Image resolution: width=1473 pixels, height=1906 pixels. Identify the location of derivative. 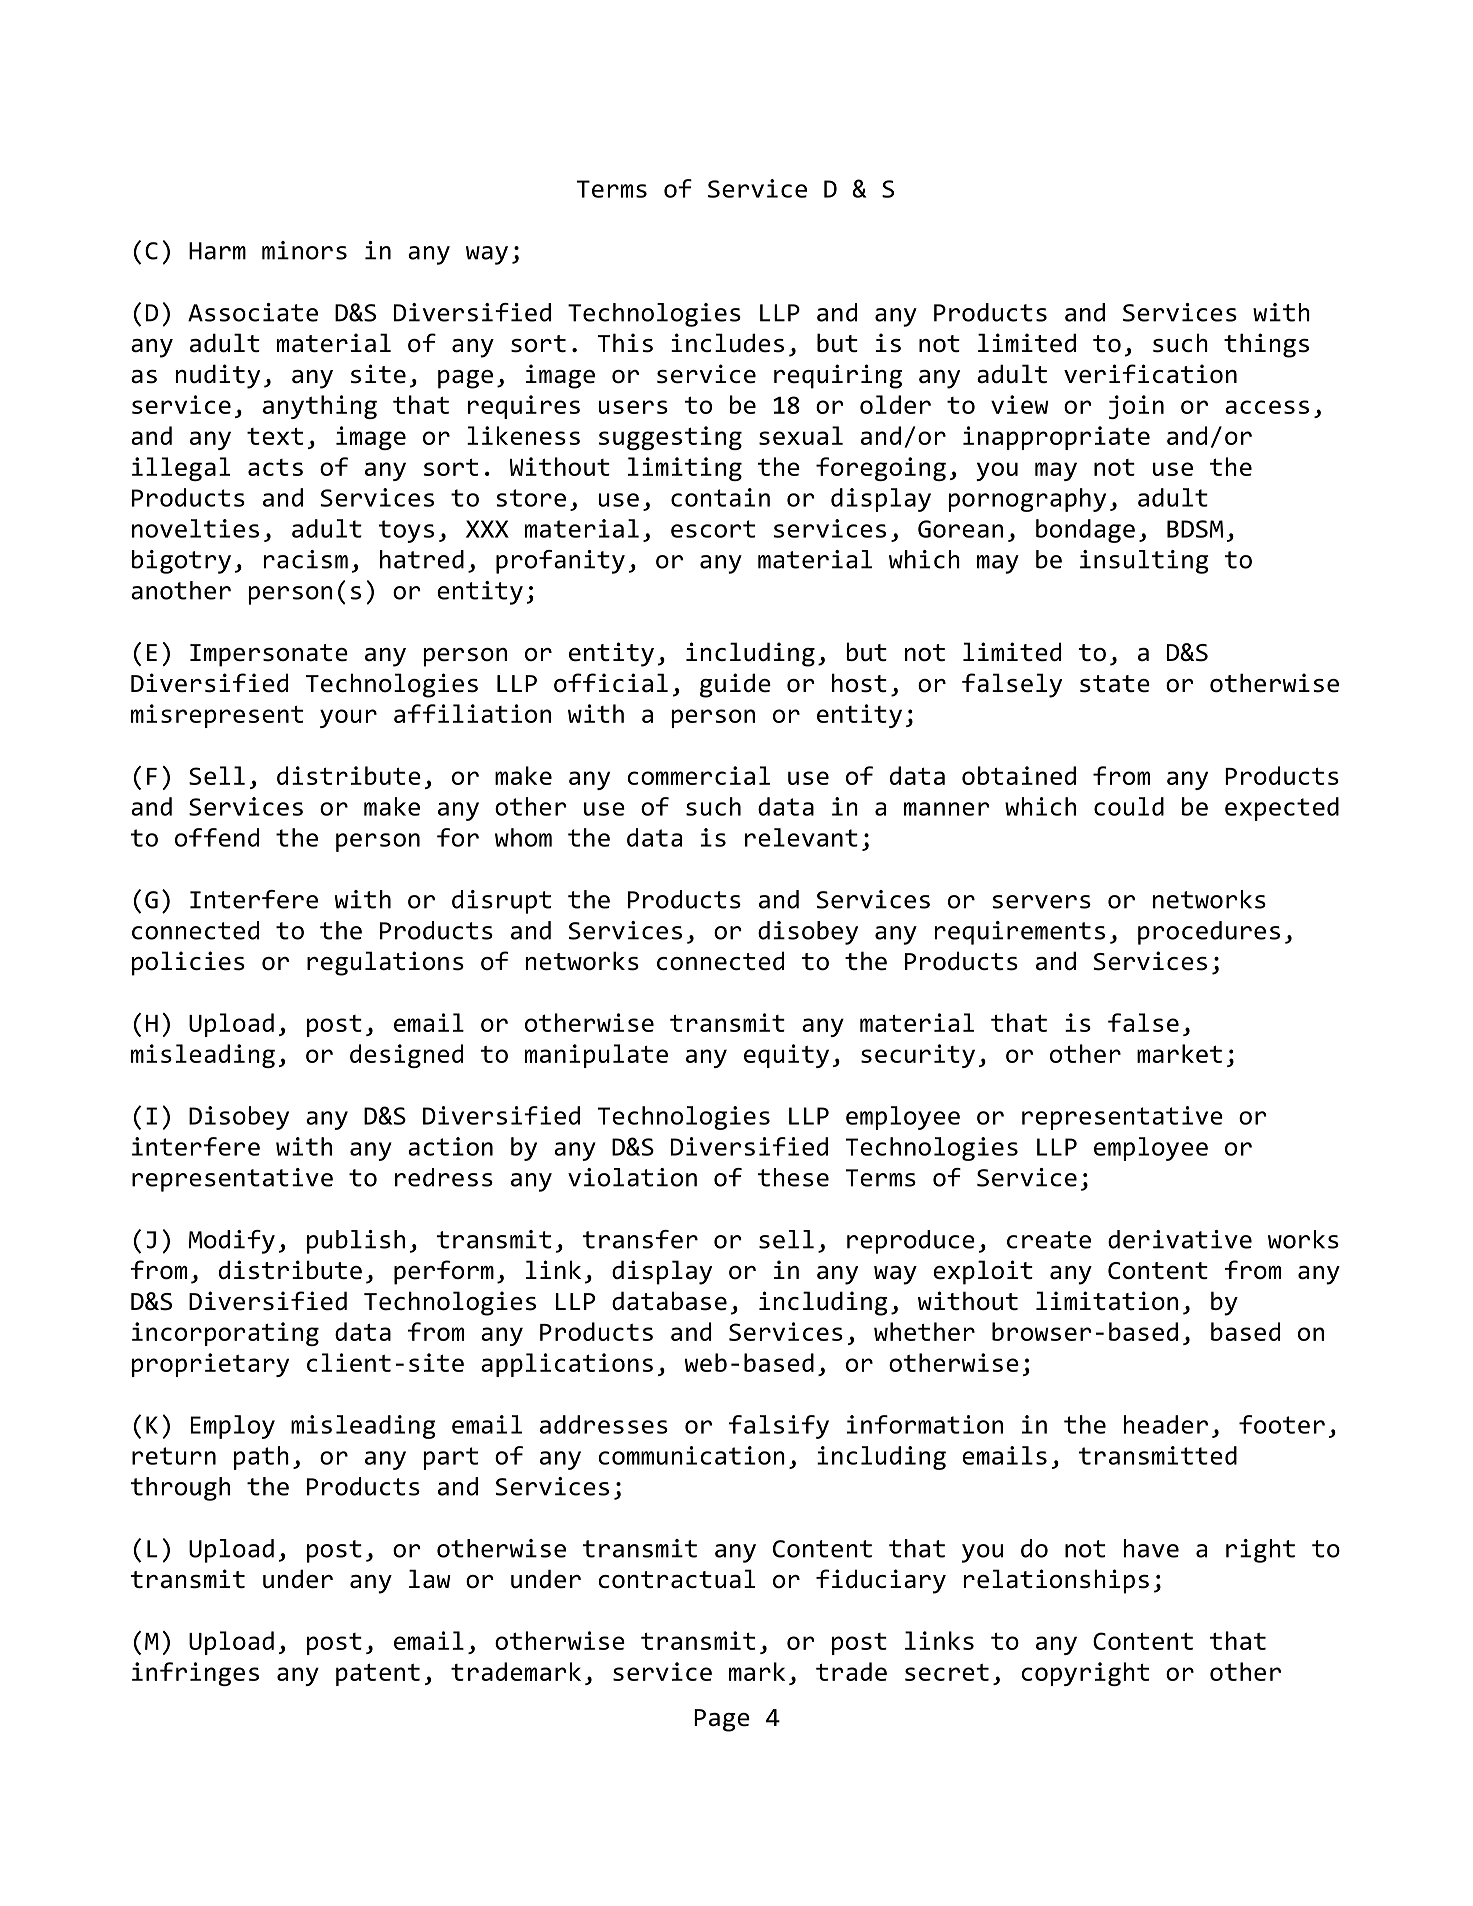
(1180, 1239).
